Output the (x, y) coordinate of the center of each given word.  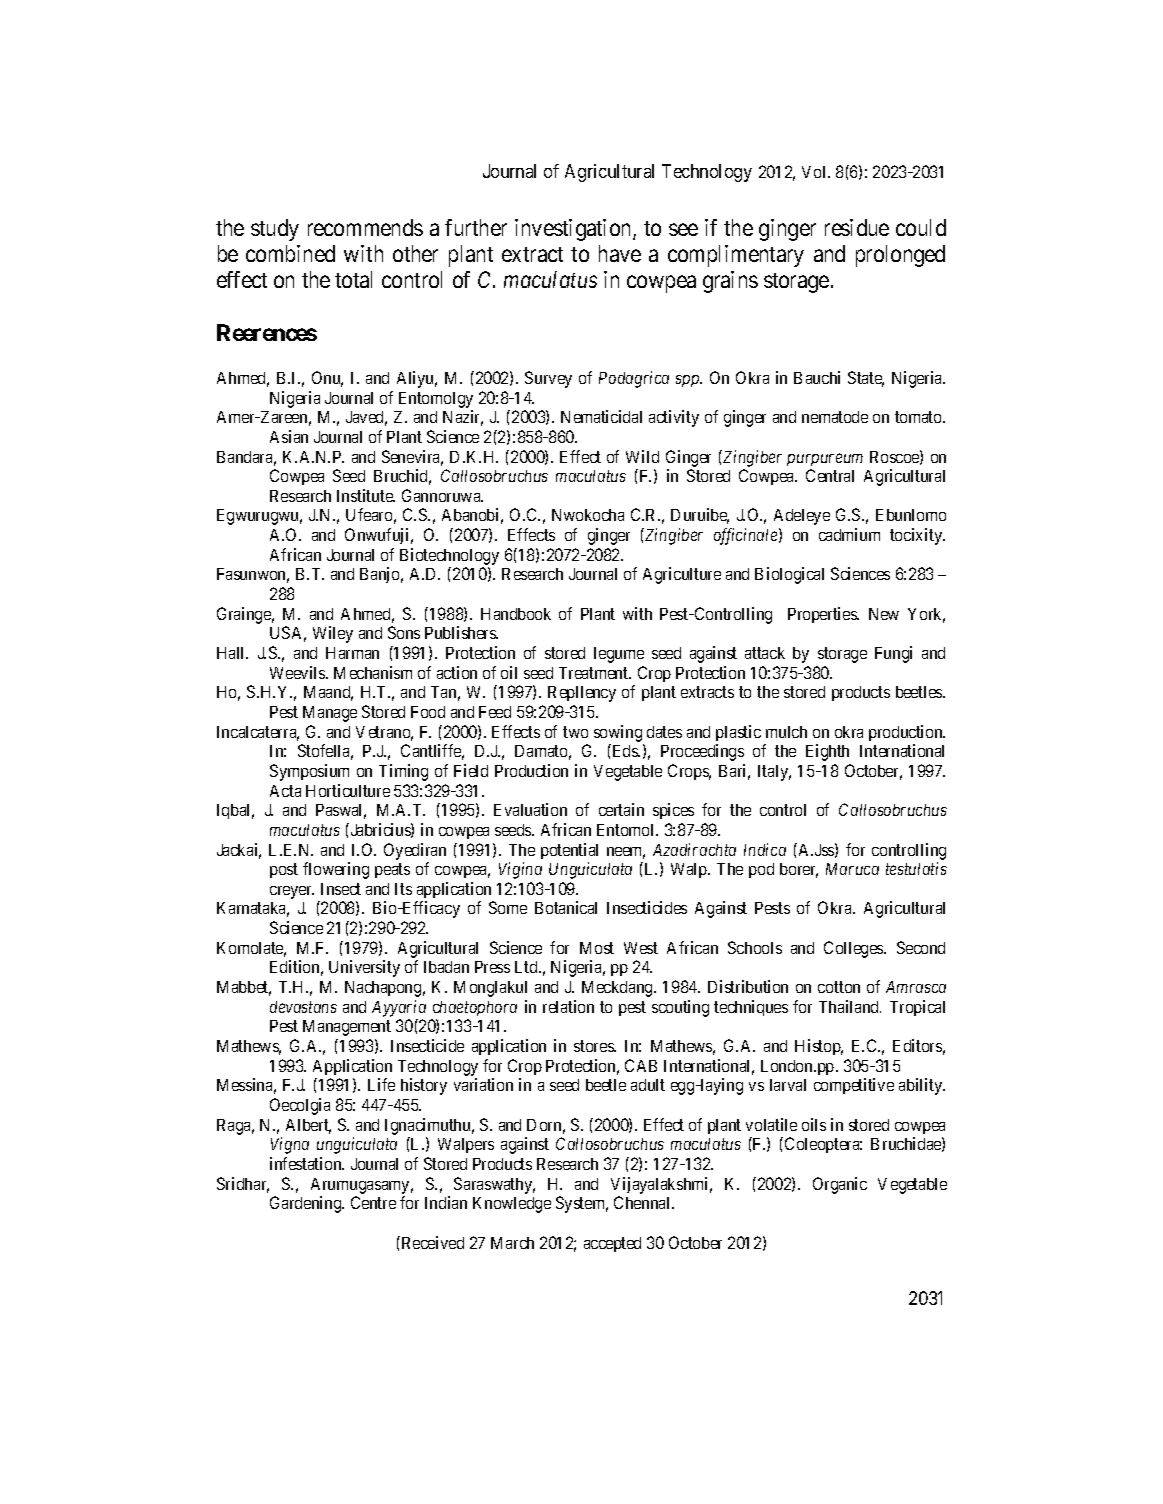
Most (597, 948)
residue (857, 227)
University (364, 968)
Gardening (307, 1204)
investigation (574, 230)
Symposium (309, 772)
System (582, 1204)
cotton (839, 987)
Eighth (827, 752)
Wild (642, 456)
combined (290, 253)
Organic (840, 1185)
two (575, 732)
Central (830, 475)
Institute (366, 495)
